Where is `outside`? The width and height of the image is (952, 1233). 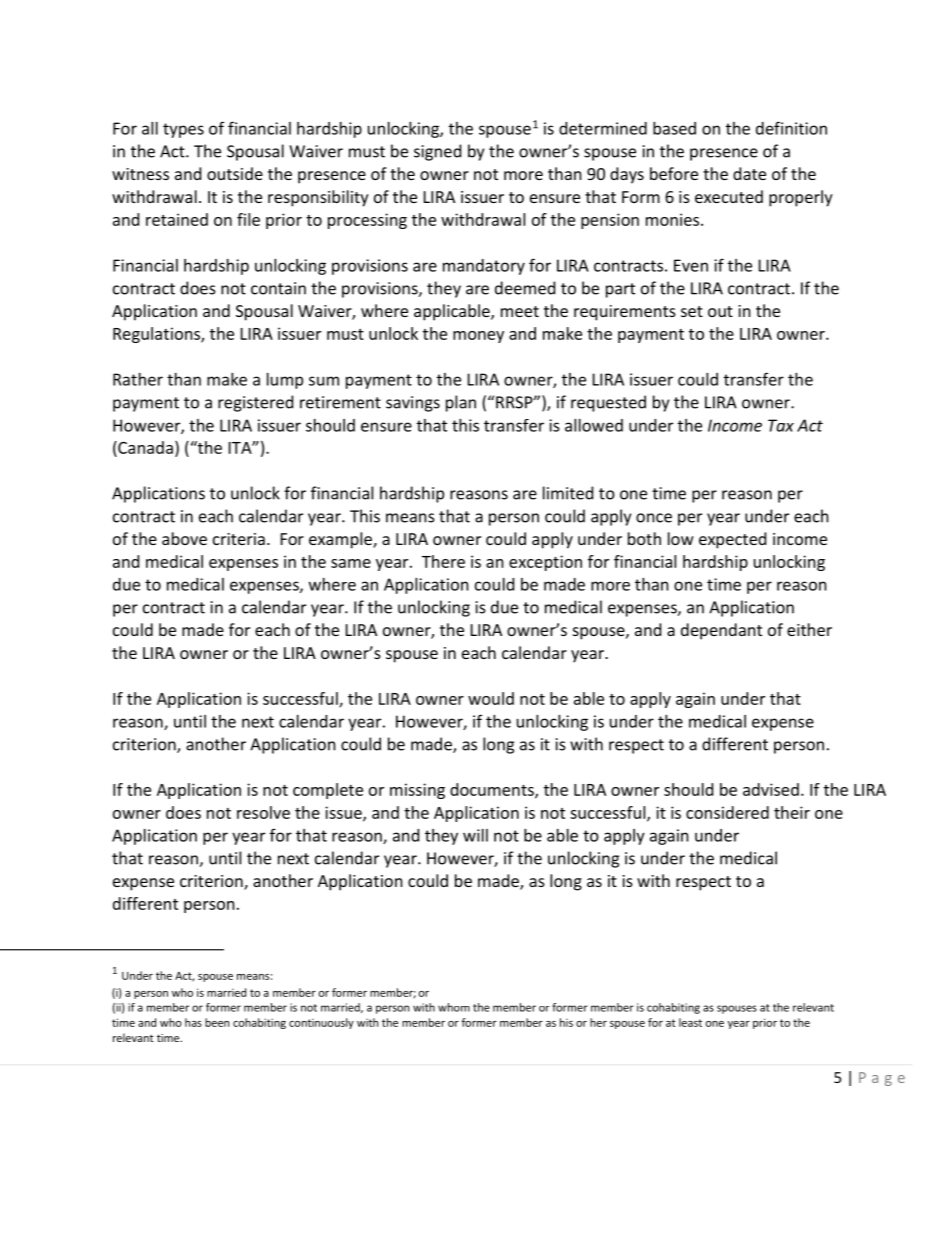 outside is located at coordinates (235, 173).
